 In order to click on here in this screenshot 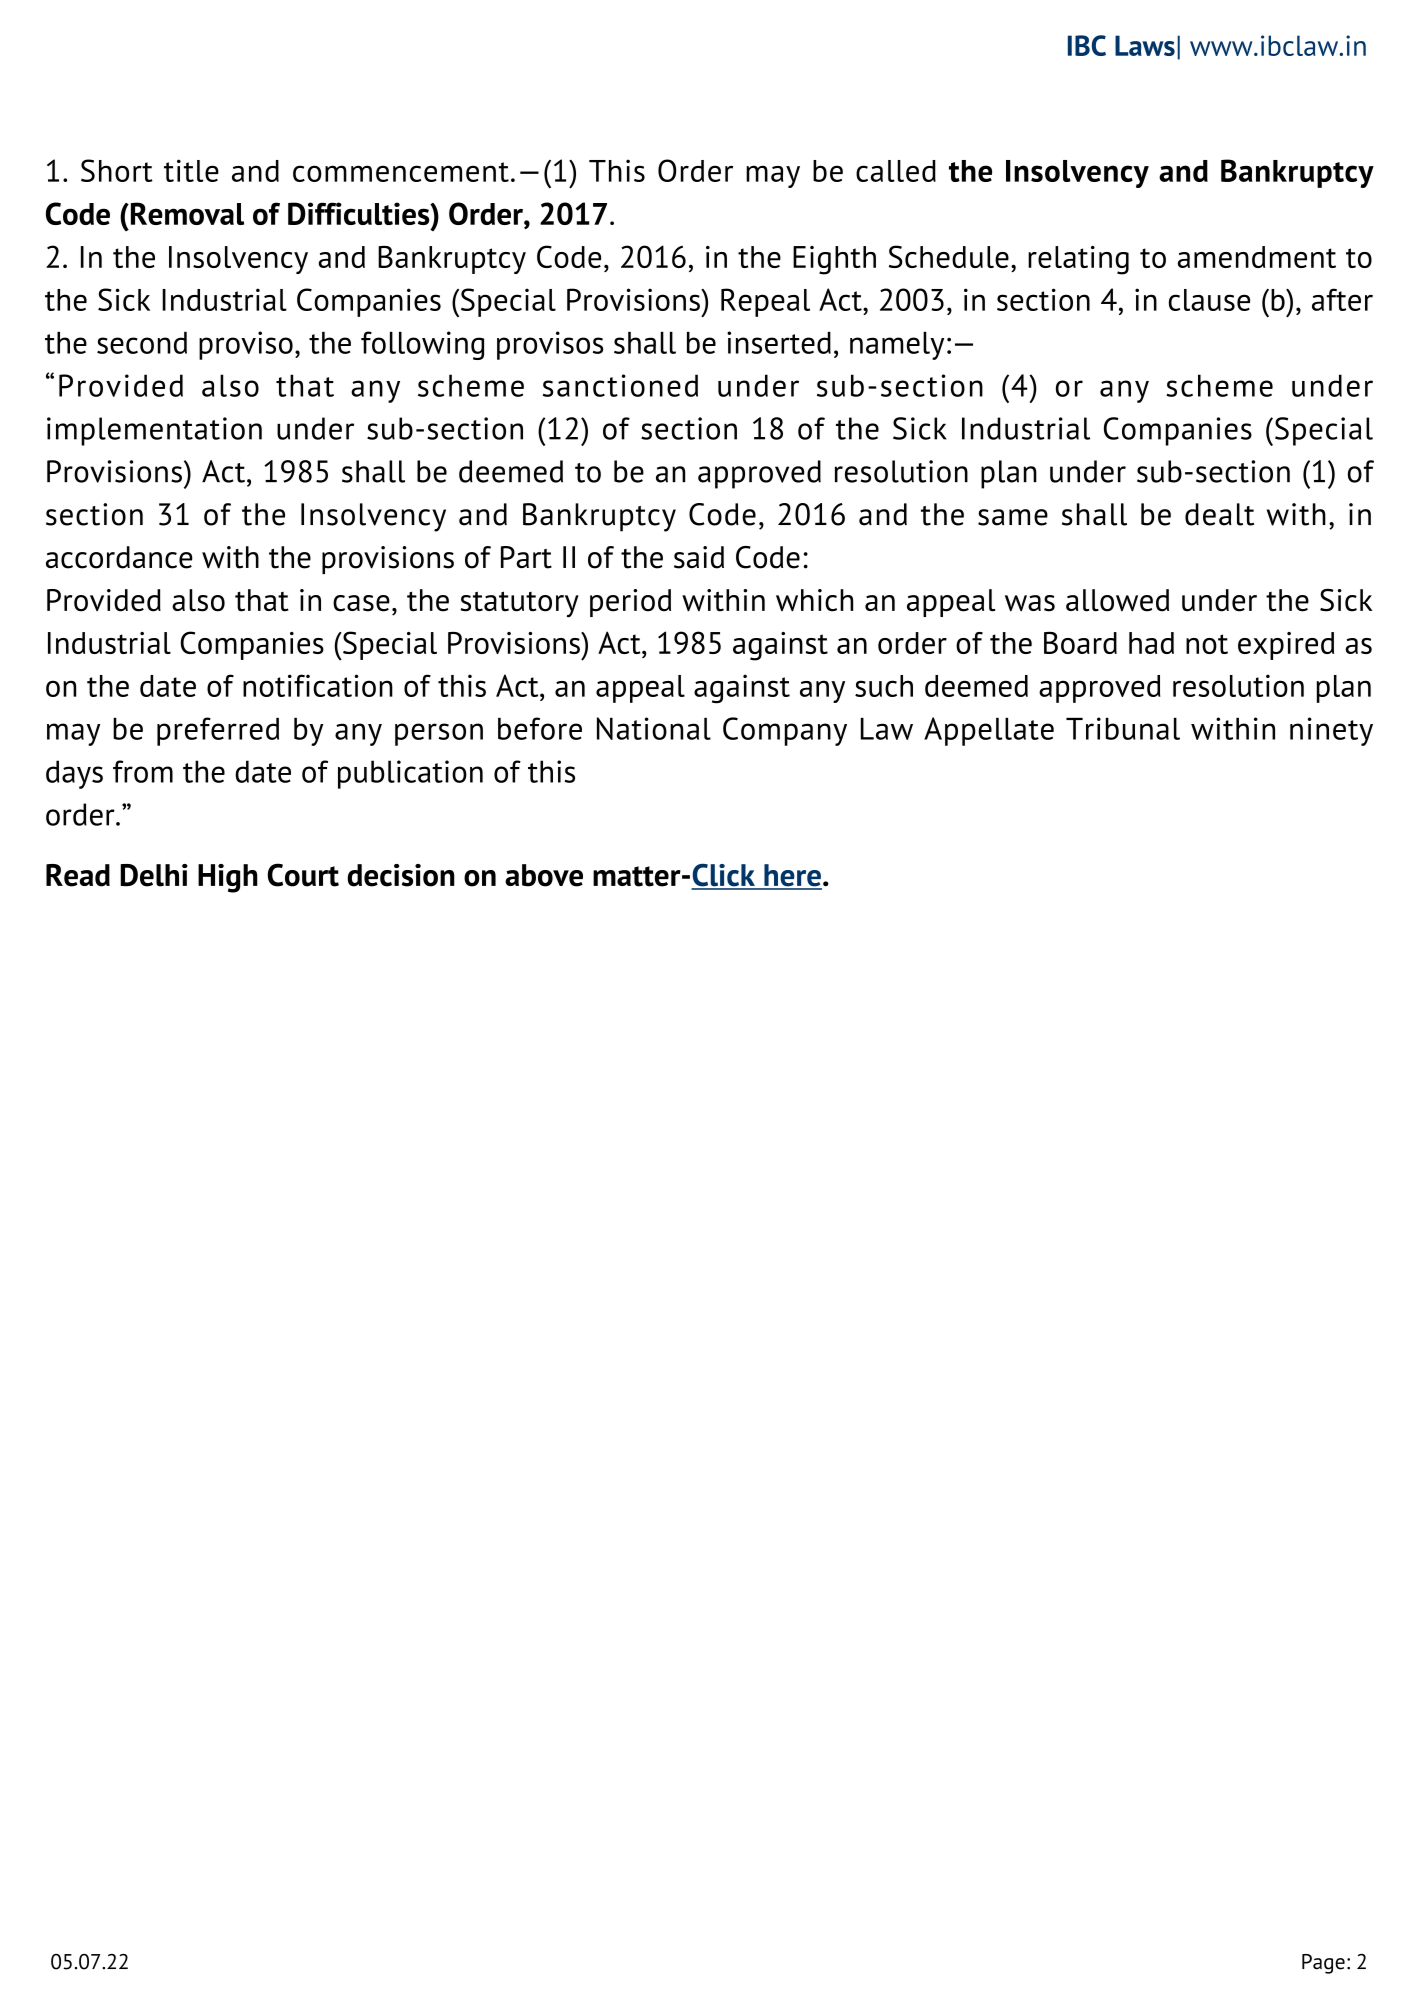, I will do `click(792, 876)`.
